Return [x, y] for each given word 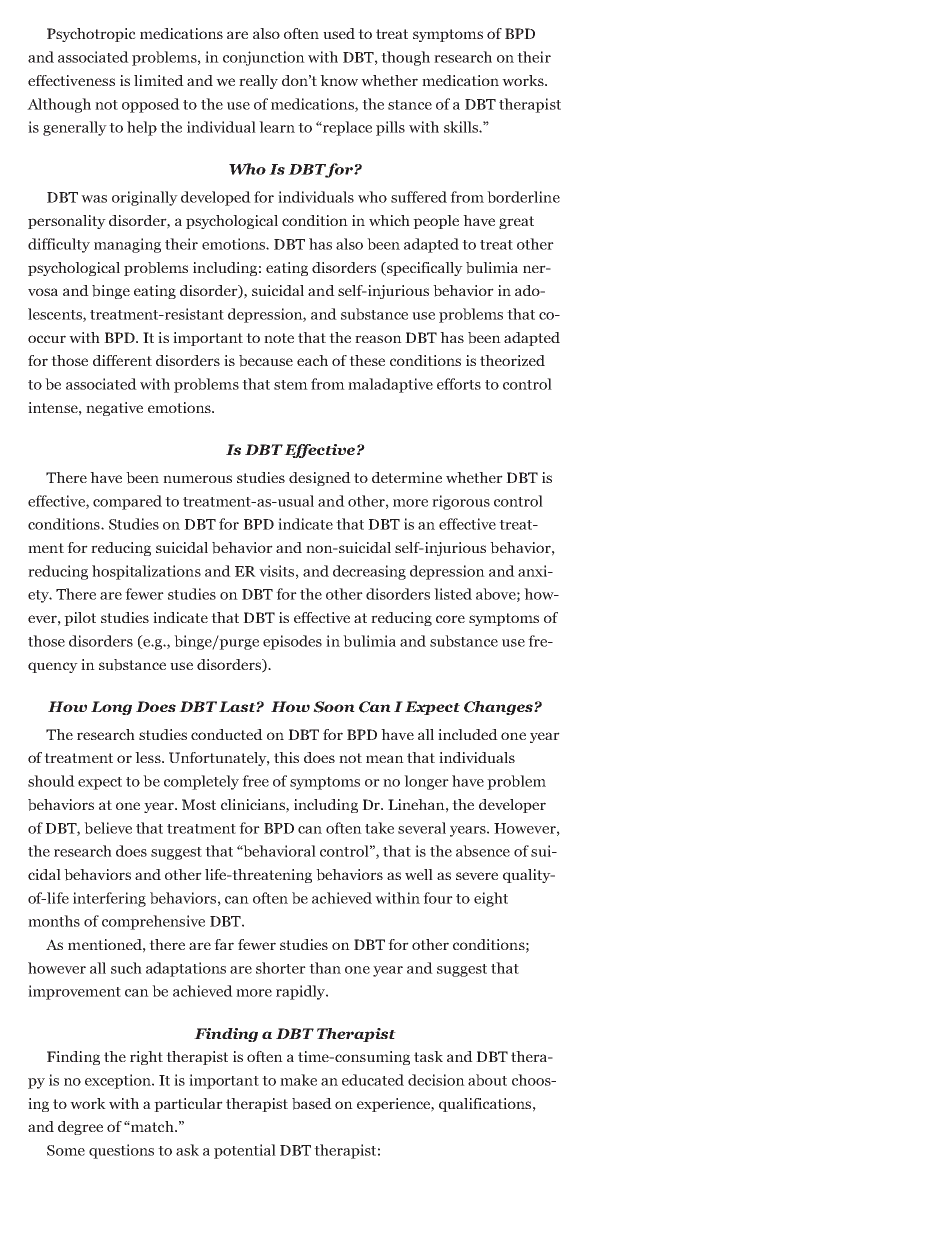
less [149, 757]
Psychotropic [91, 35]
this [286, 757]
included [468, 734]
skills [462, 127]
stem [291, 385]
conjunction [264, 58]
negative [114, 409]
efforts [459, 384]
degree [80, 1128]
